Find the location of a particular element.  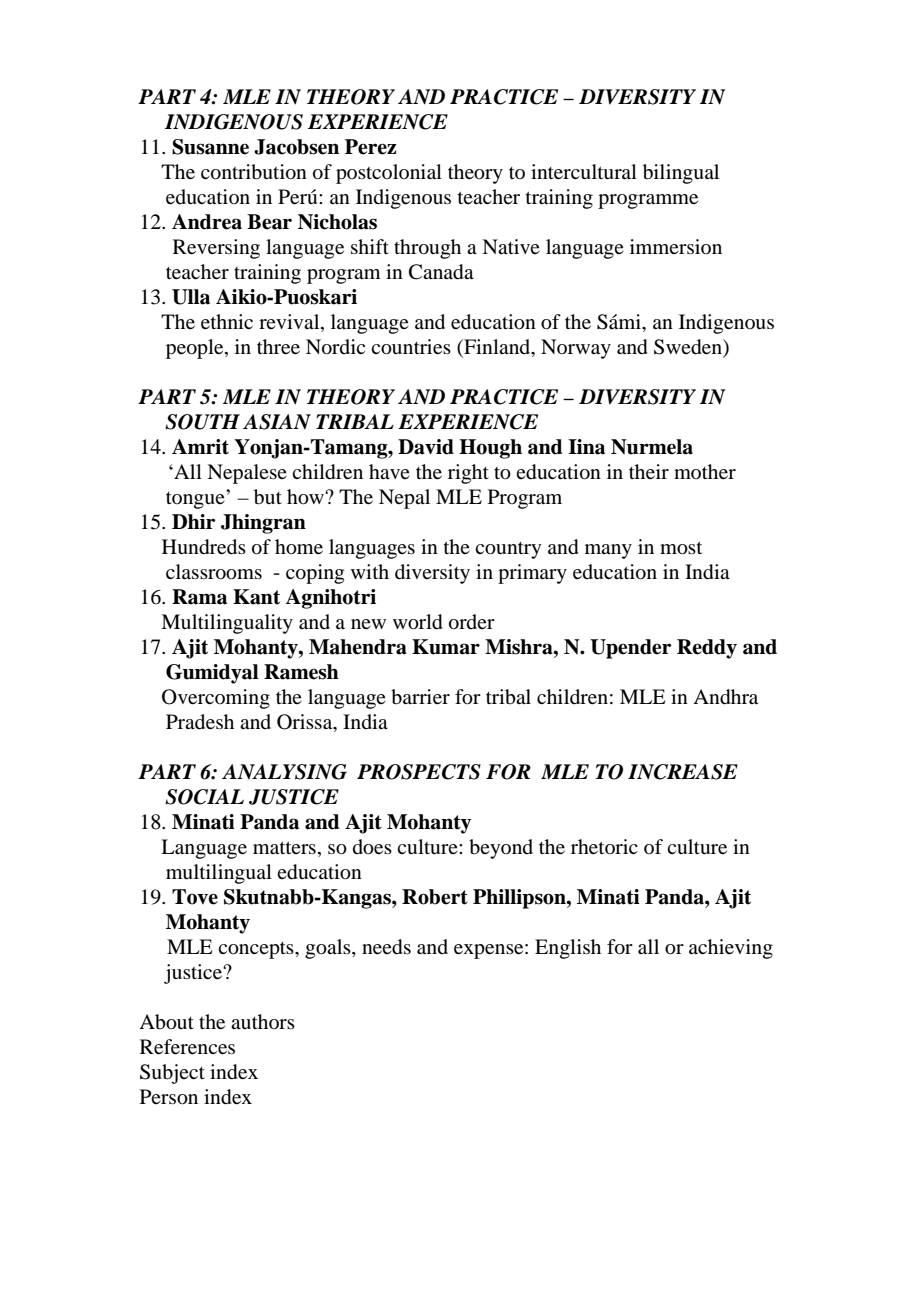

bilingual is located at coordinates (681, 174).
